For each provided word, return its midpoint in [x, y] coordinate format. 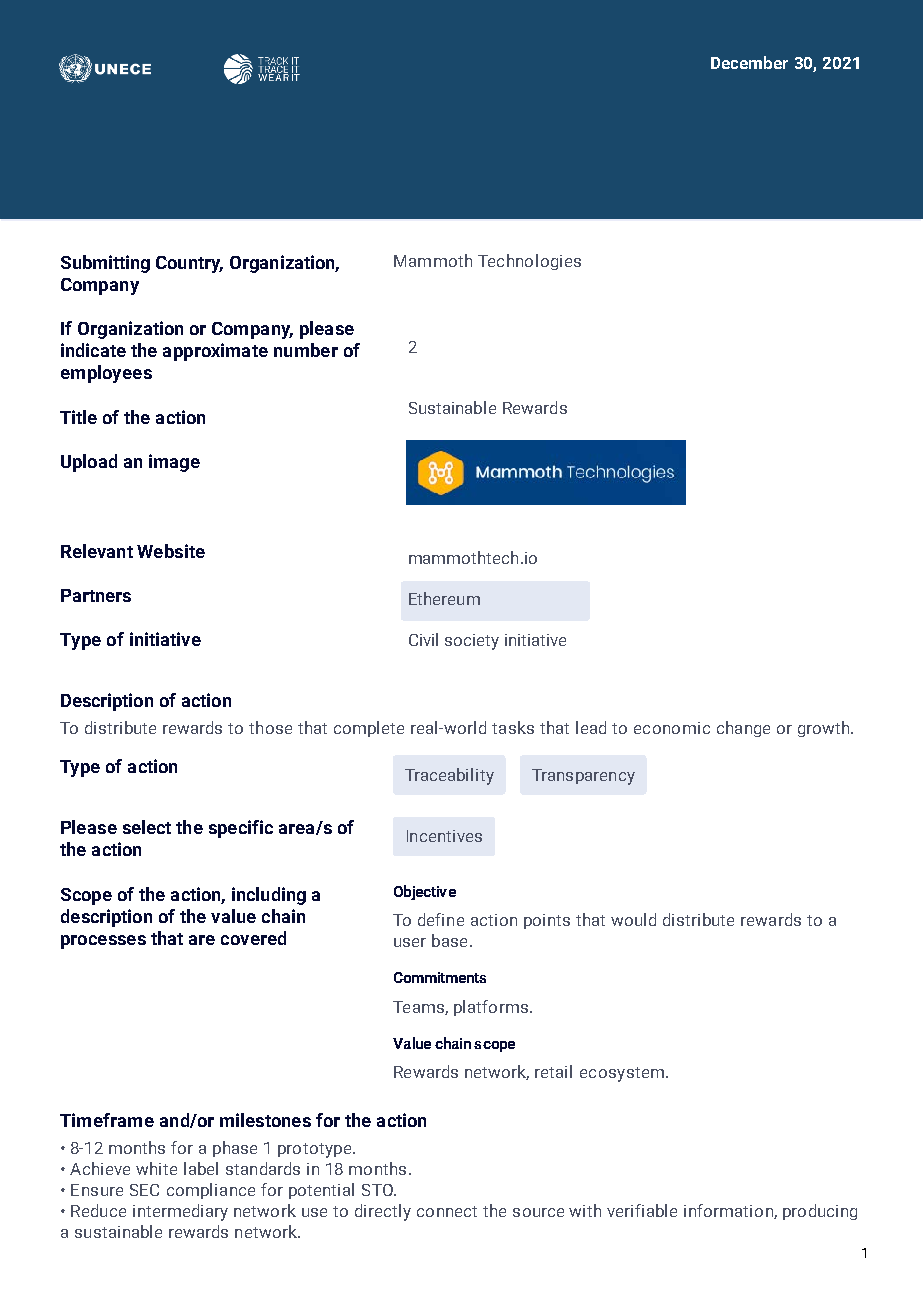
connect [447, 1211]
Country [189, 264]
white [156, 1168]
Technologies [529, 262]
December [749, 62]
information [729, 1211]
